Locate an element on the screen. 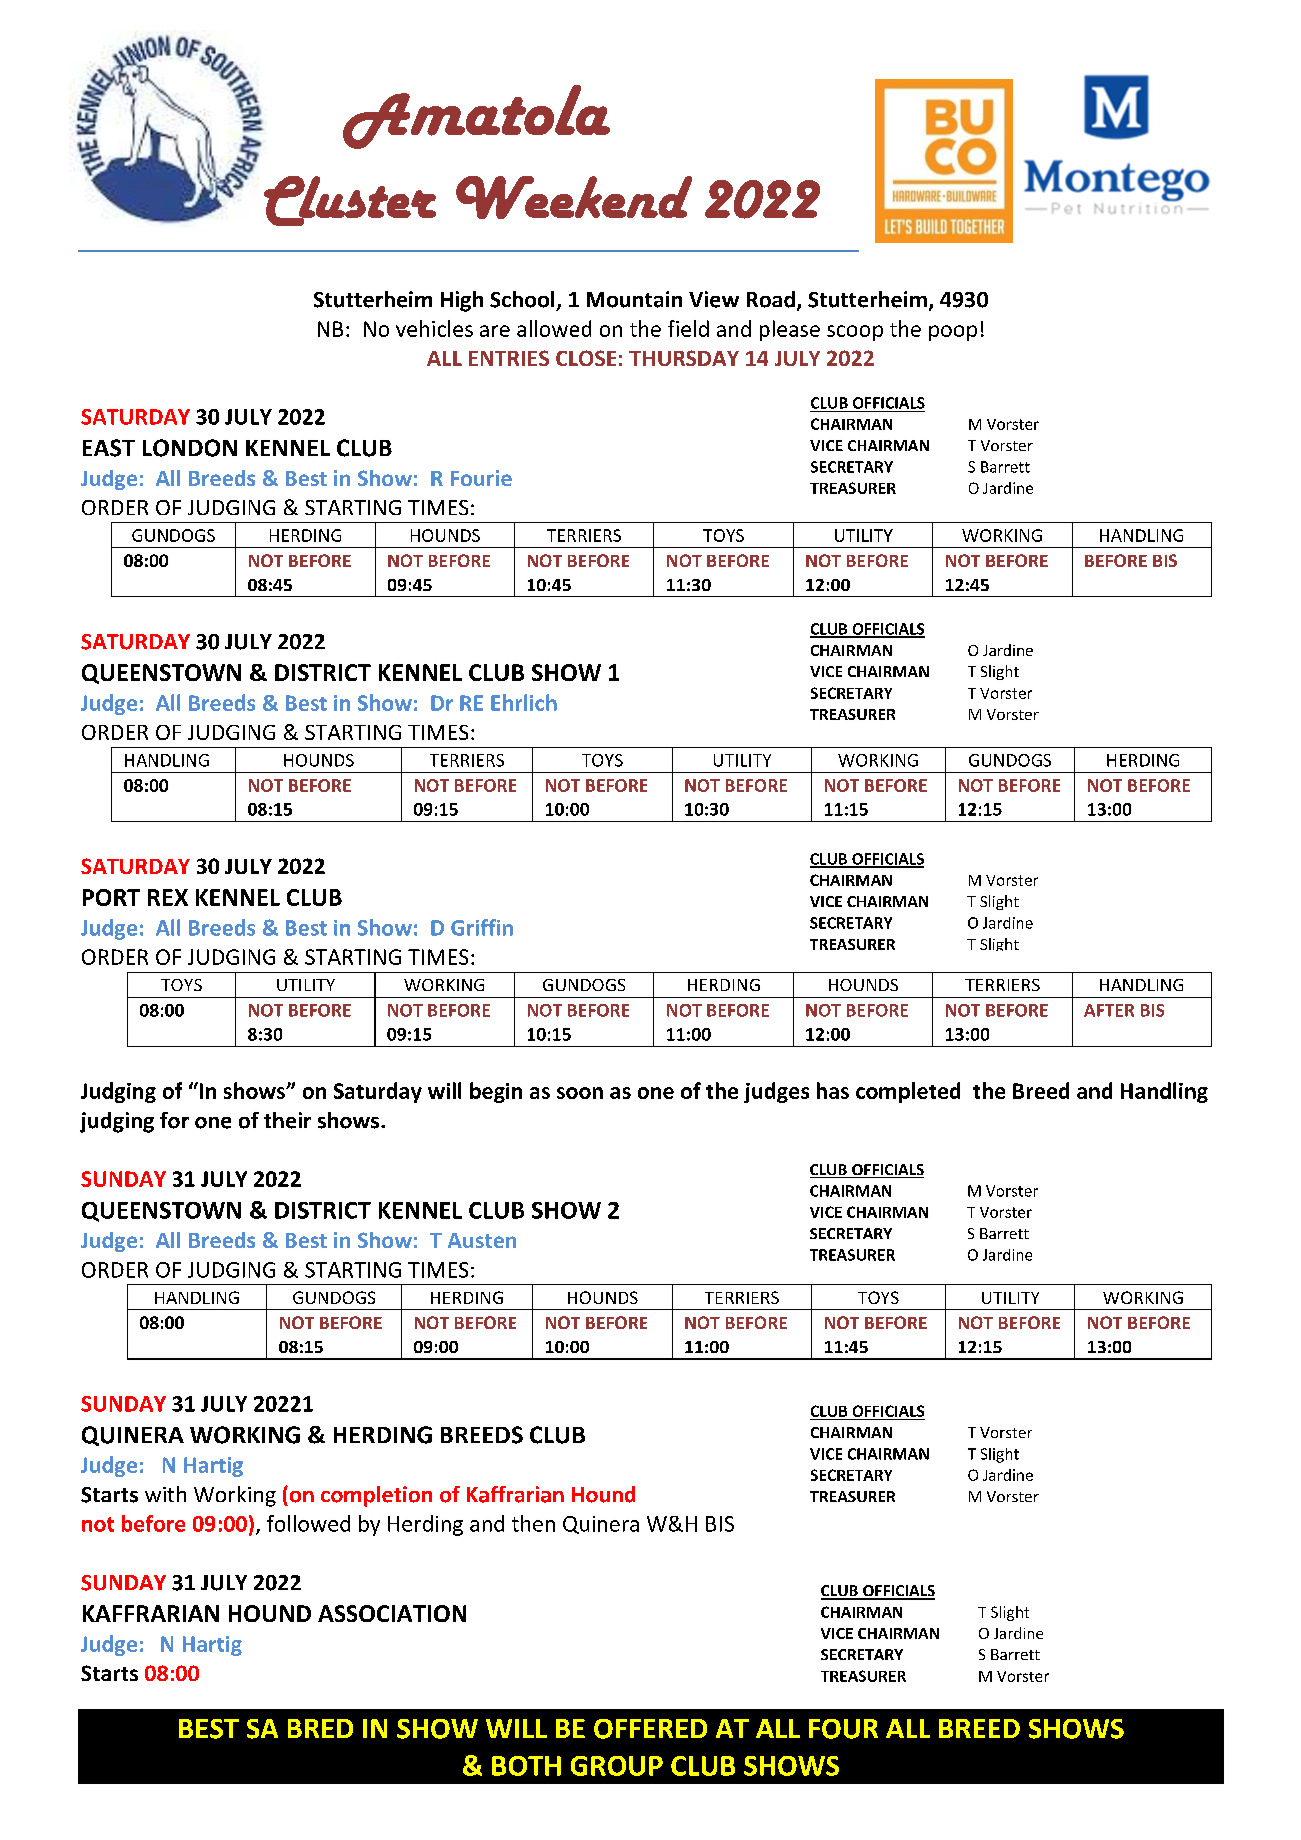  scoop is located at coordinates (855, 333).
